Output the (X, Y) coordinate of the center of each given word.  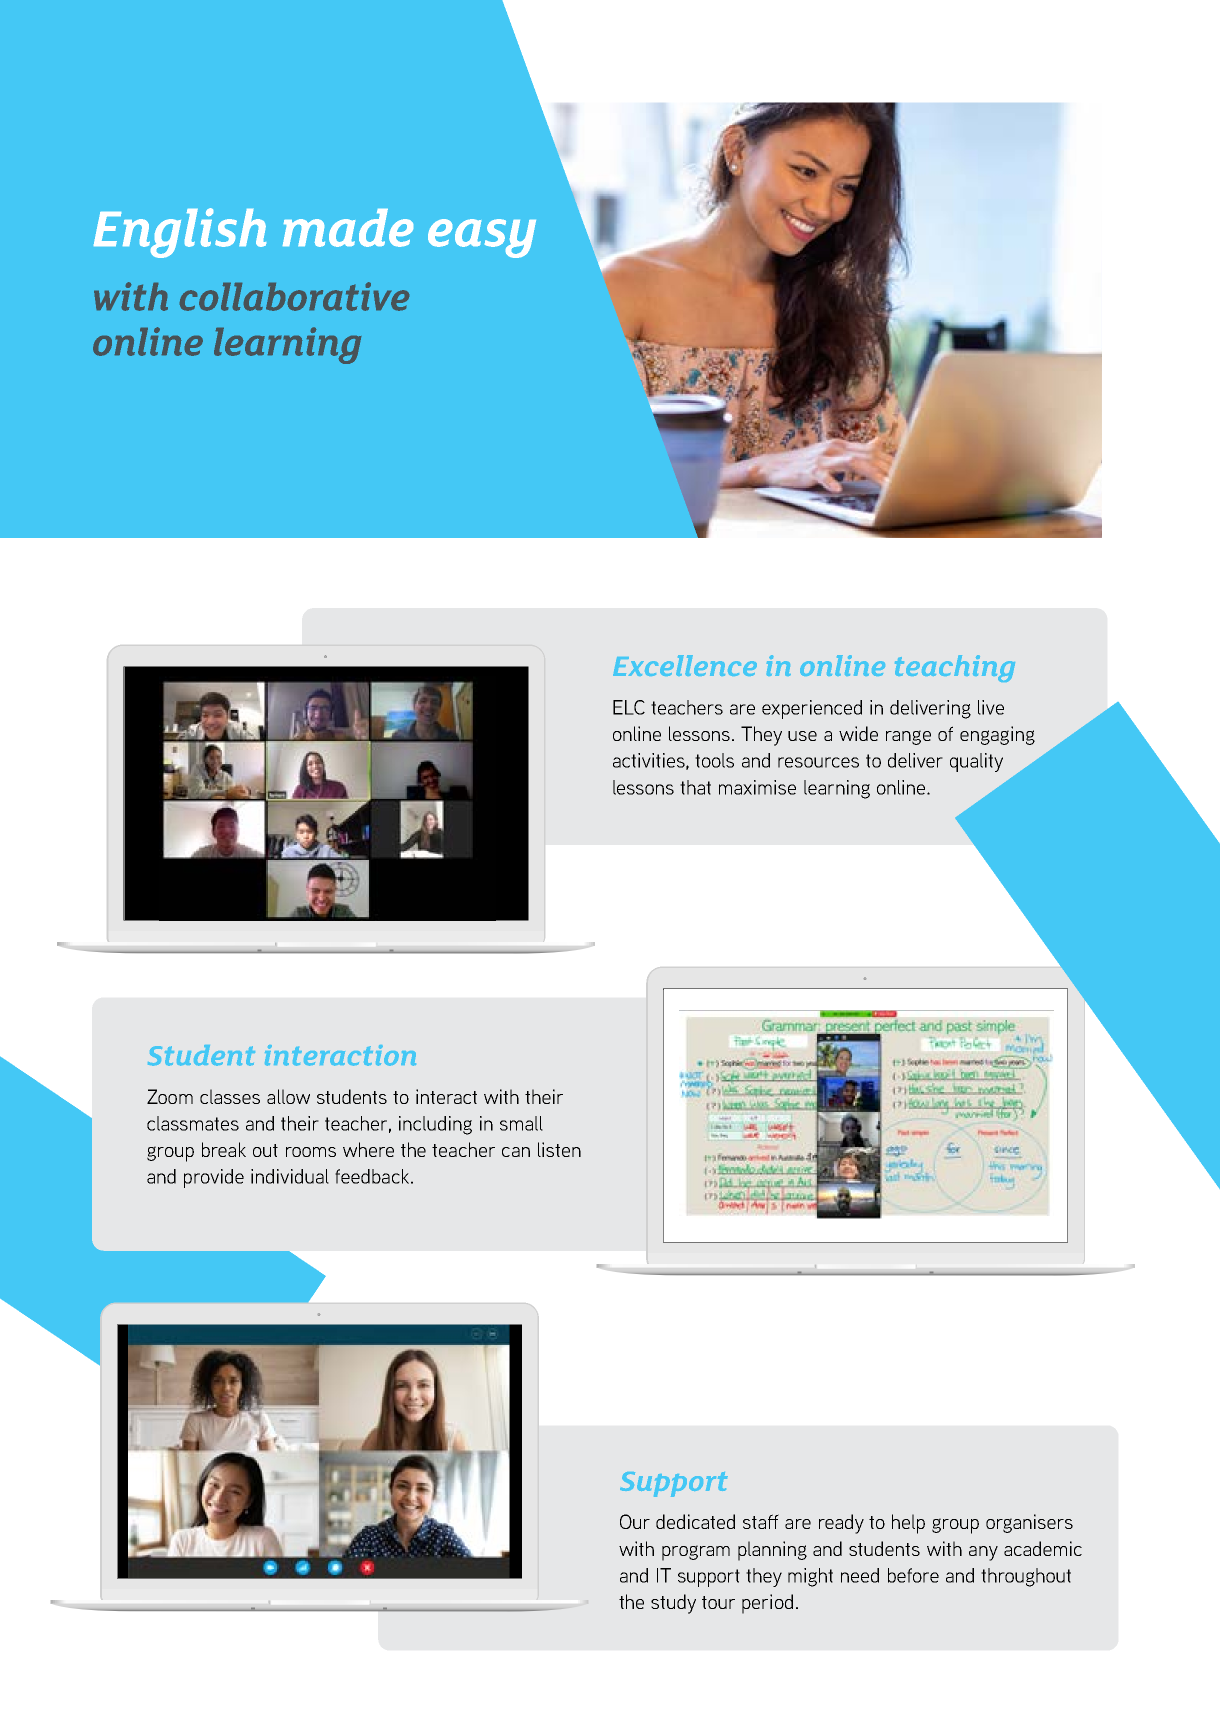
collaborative (294, 296)
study (673, 1604)
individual (290, 1176)
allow (288, 1096)
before (913, 1575)
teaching (955, 668)
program (696, 1553)
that (695, 787)
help (908, 1524)
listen (559, 1149)
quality (976, 762)
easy (482, 238)
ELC (629, 707)
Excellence (685, 665)
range (908, 737)
